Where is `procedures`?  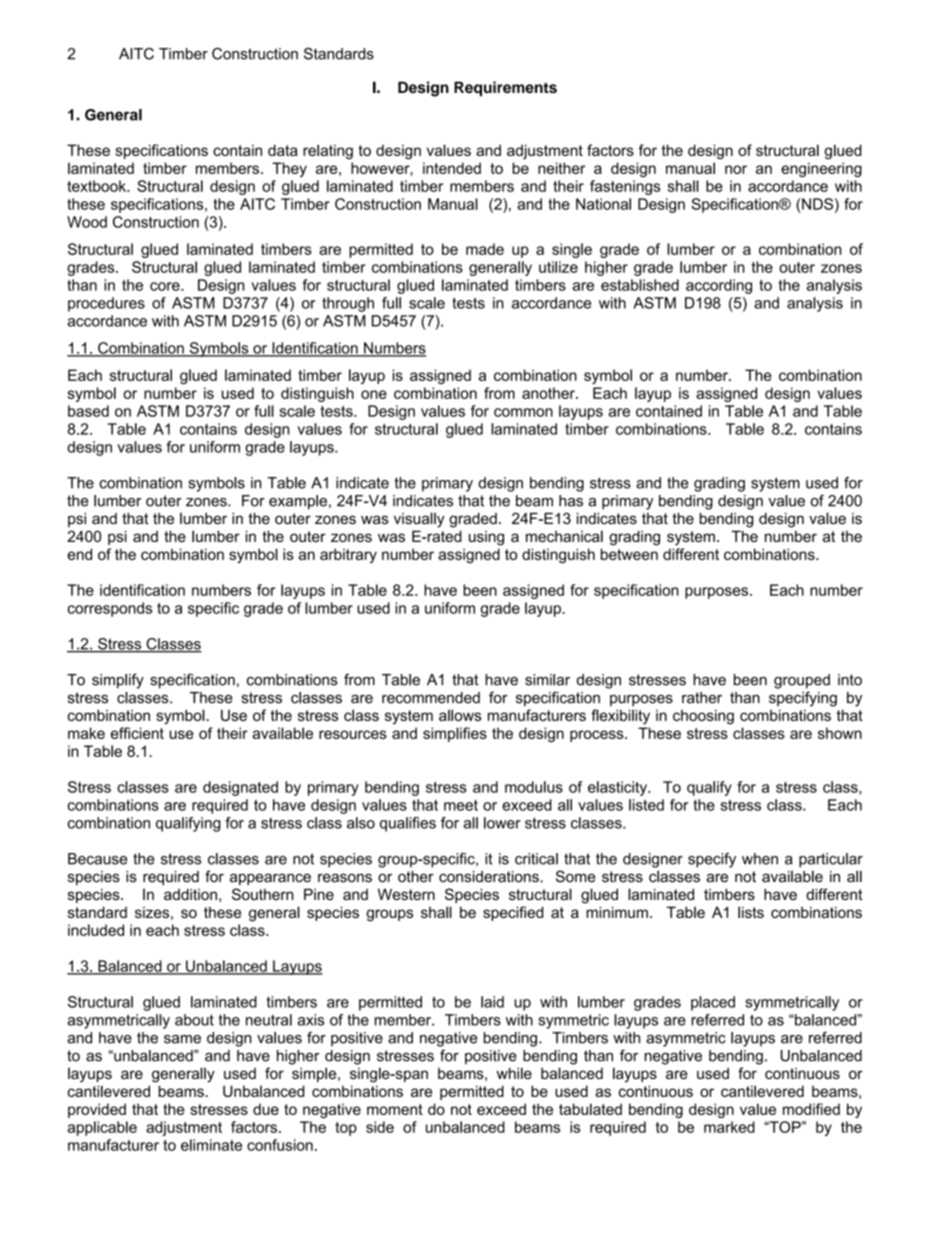 procedures is located at coordinates (106, 304).
